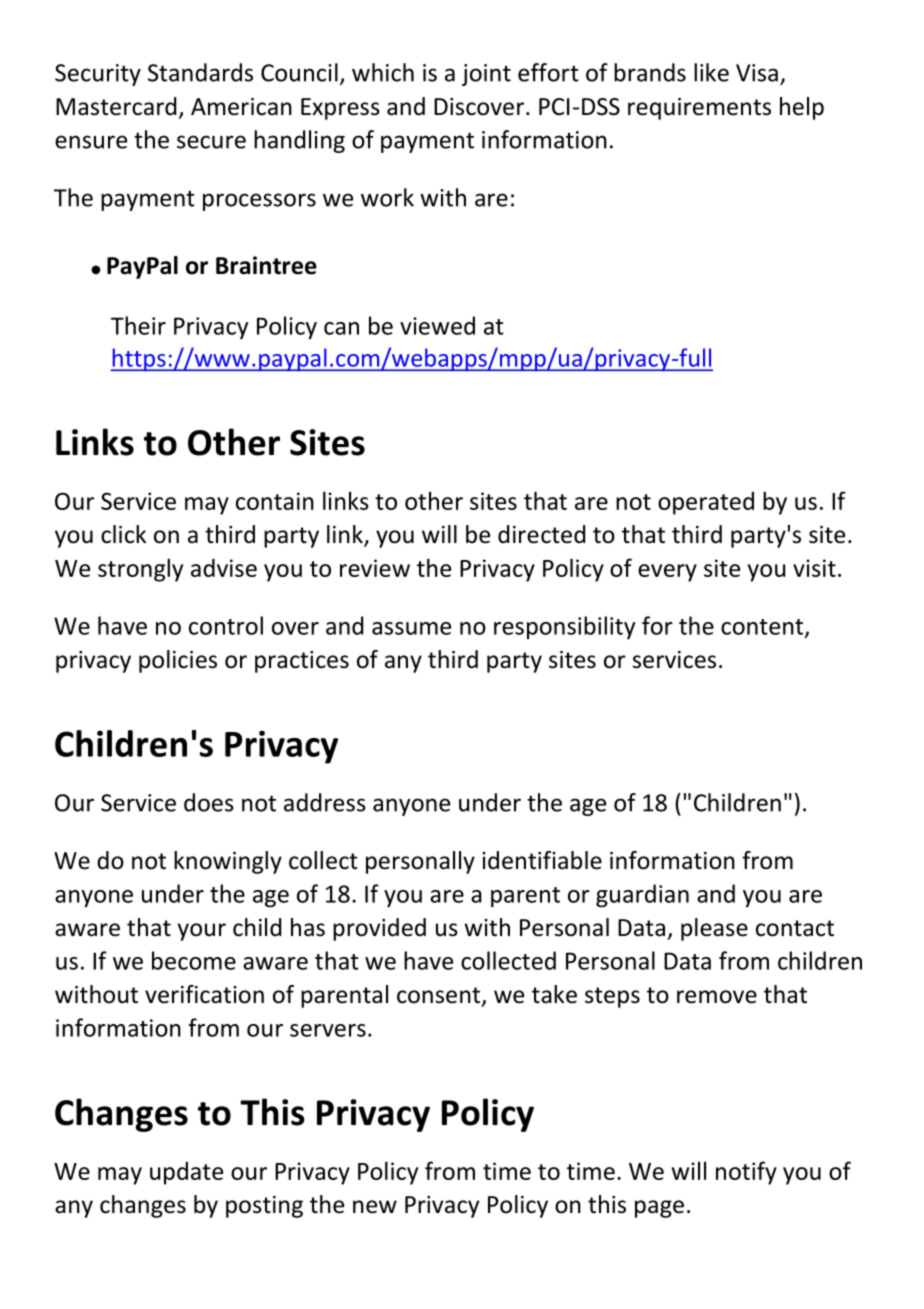 Image resolution: width=924 pixels, height=1309 pixels. I want to click on Standards, so click(200, 72).
